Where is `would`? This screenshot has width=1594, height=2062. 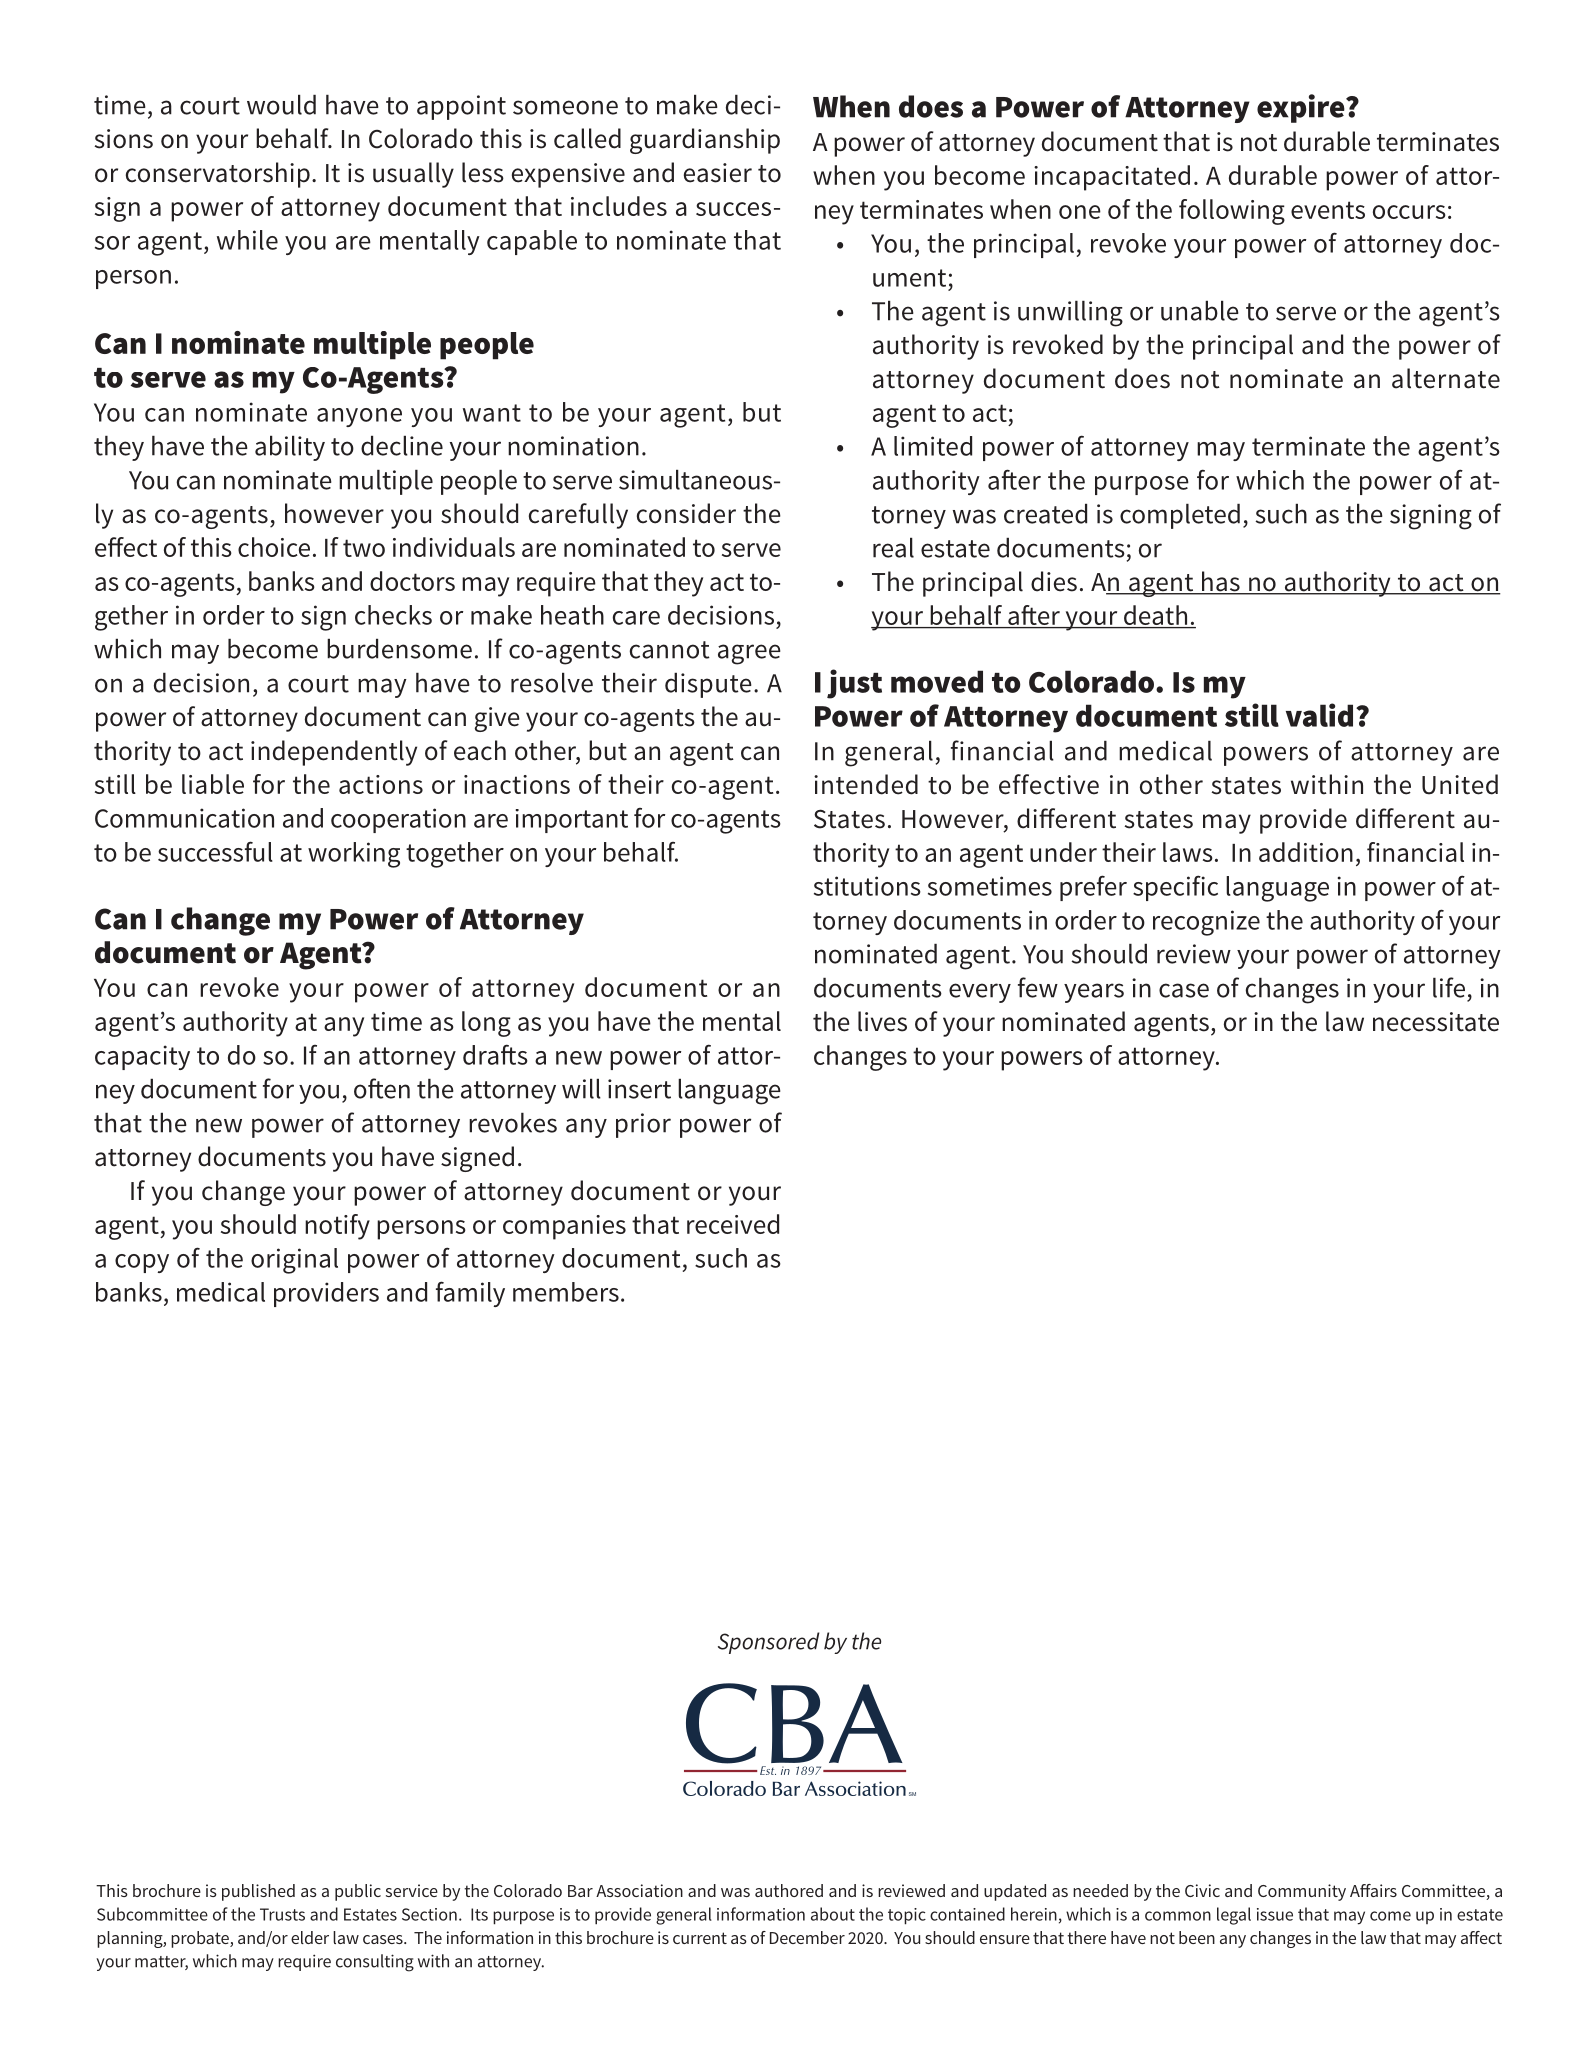
would is located at coordinates (281, 105).
